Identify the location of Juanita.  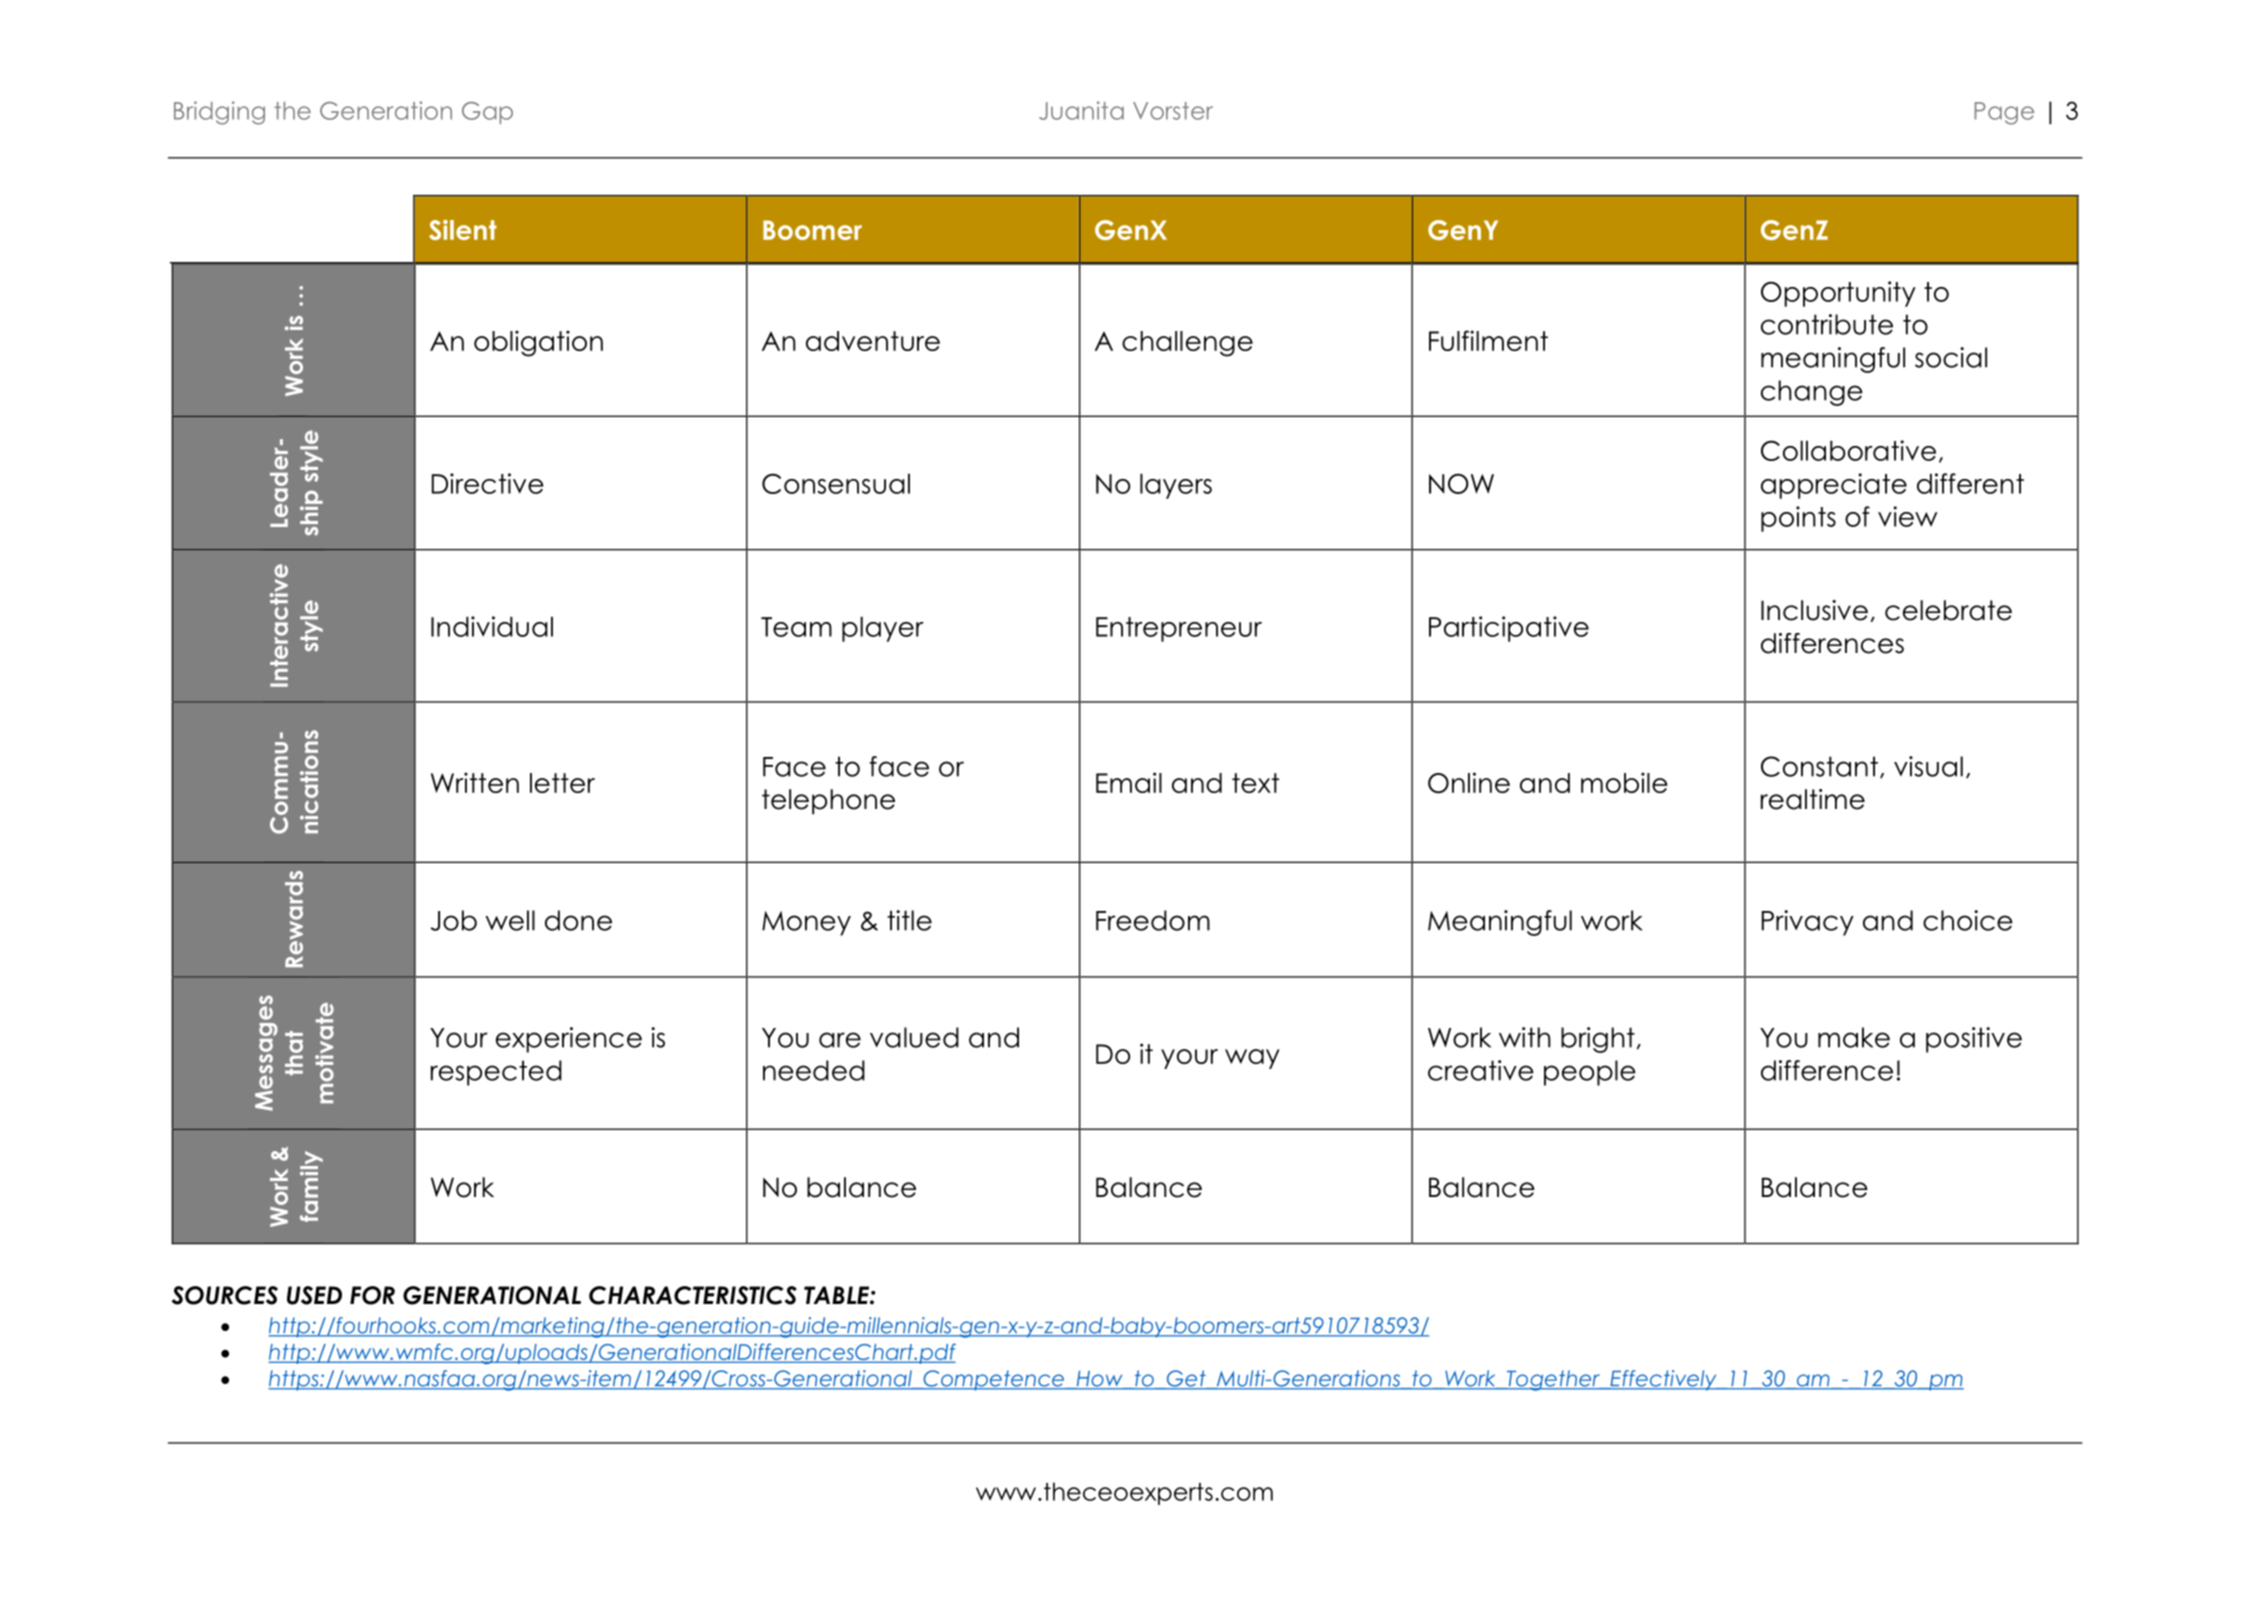
(1081, 110).
